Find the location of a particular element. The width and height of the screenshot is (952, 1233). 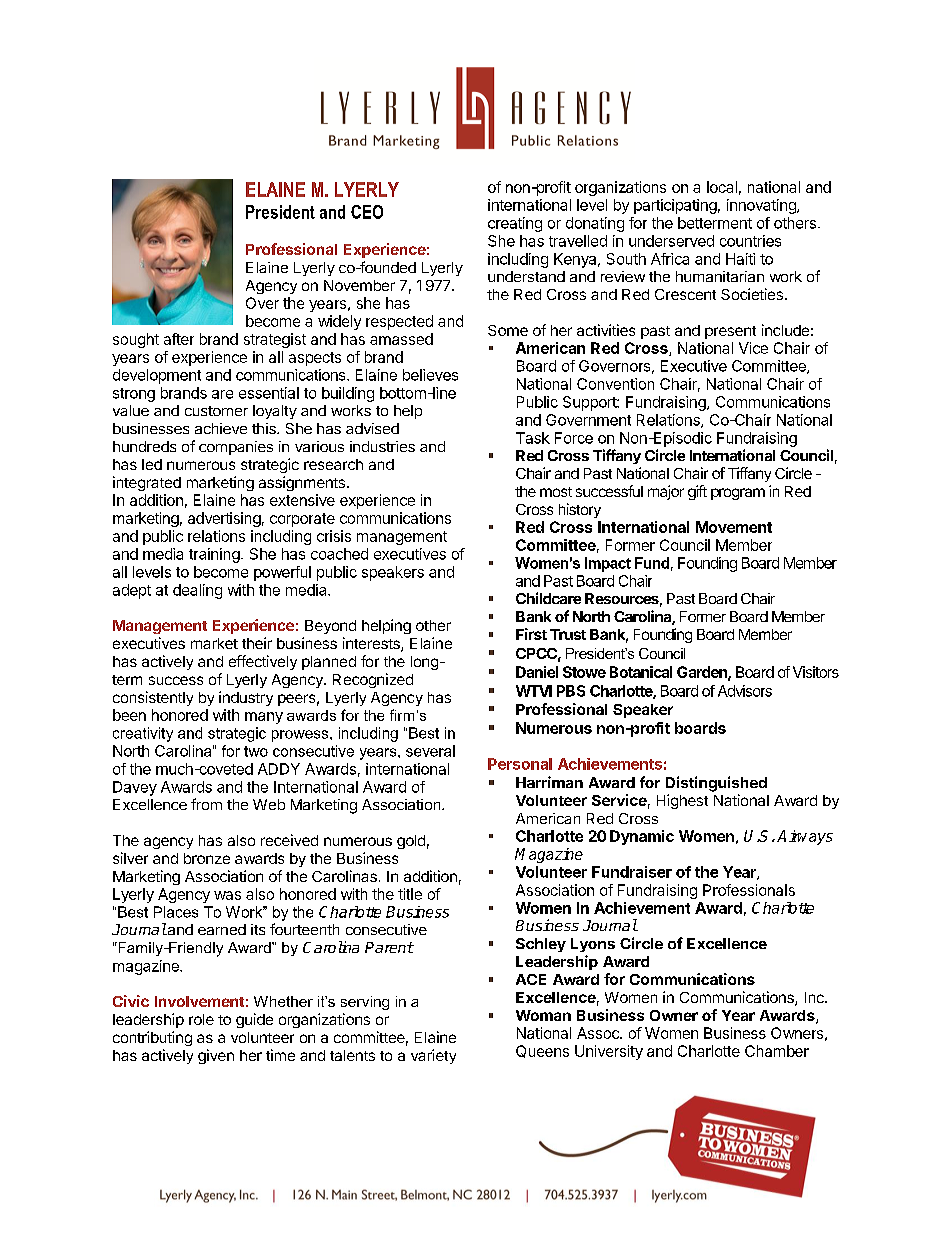

advertising is located at coordinates (224, 519).
